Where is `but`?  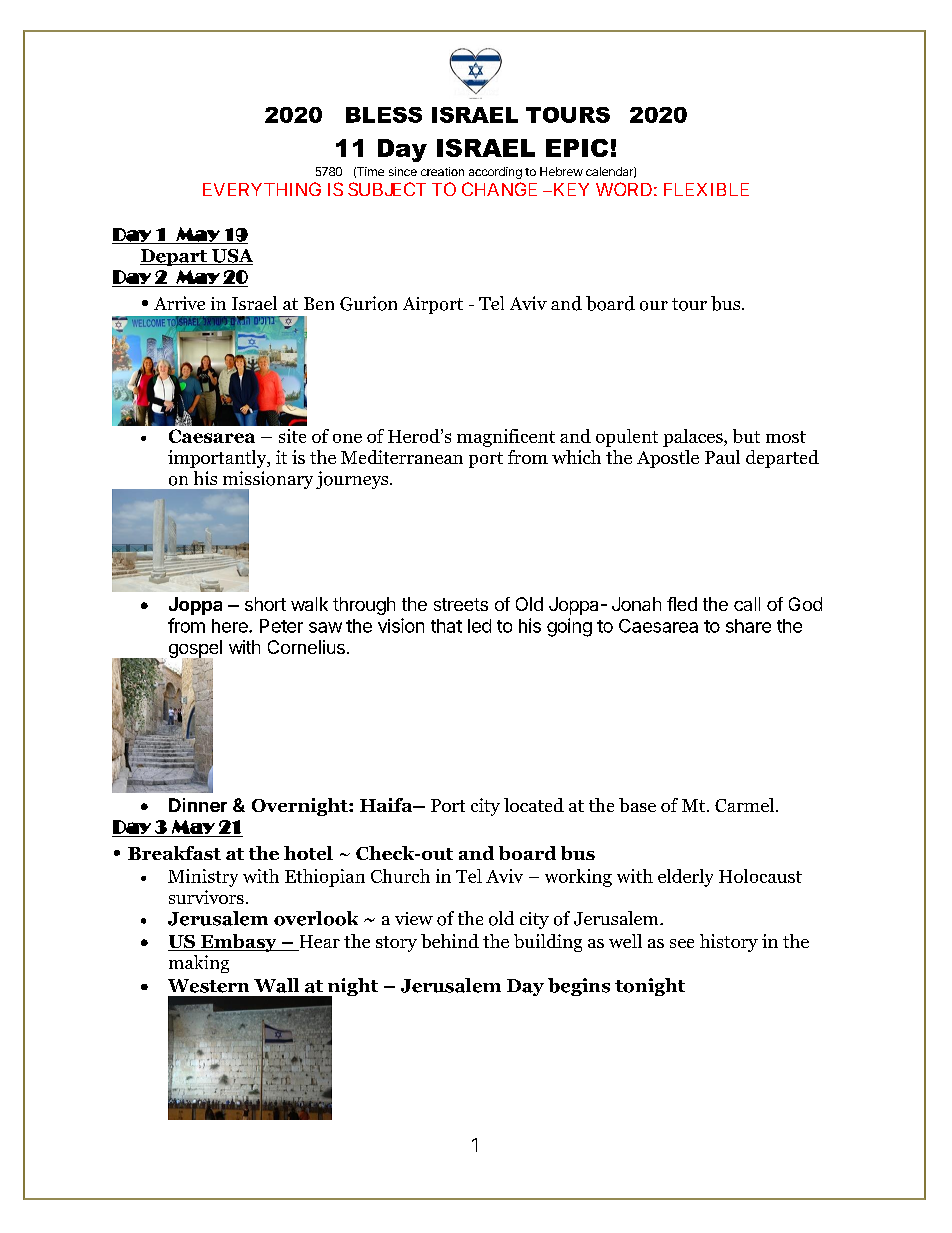 but is located at coordinates (746, 436).
